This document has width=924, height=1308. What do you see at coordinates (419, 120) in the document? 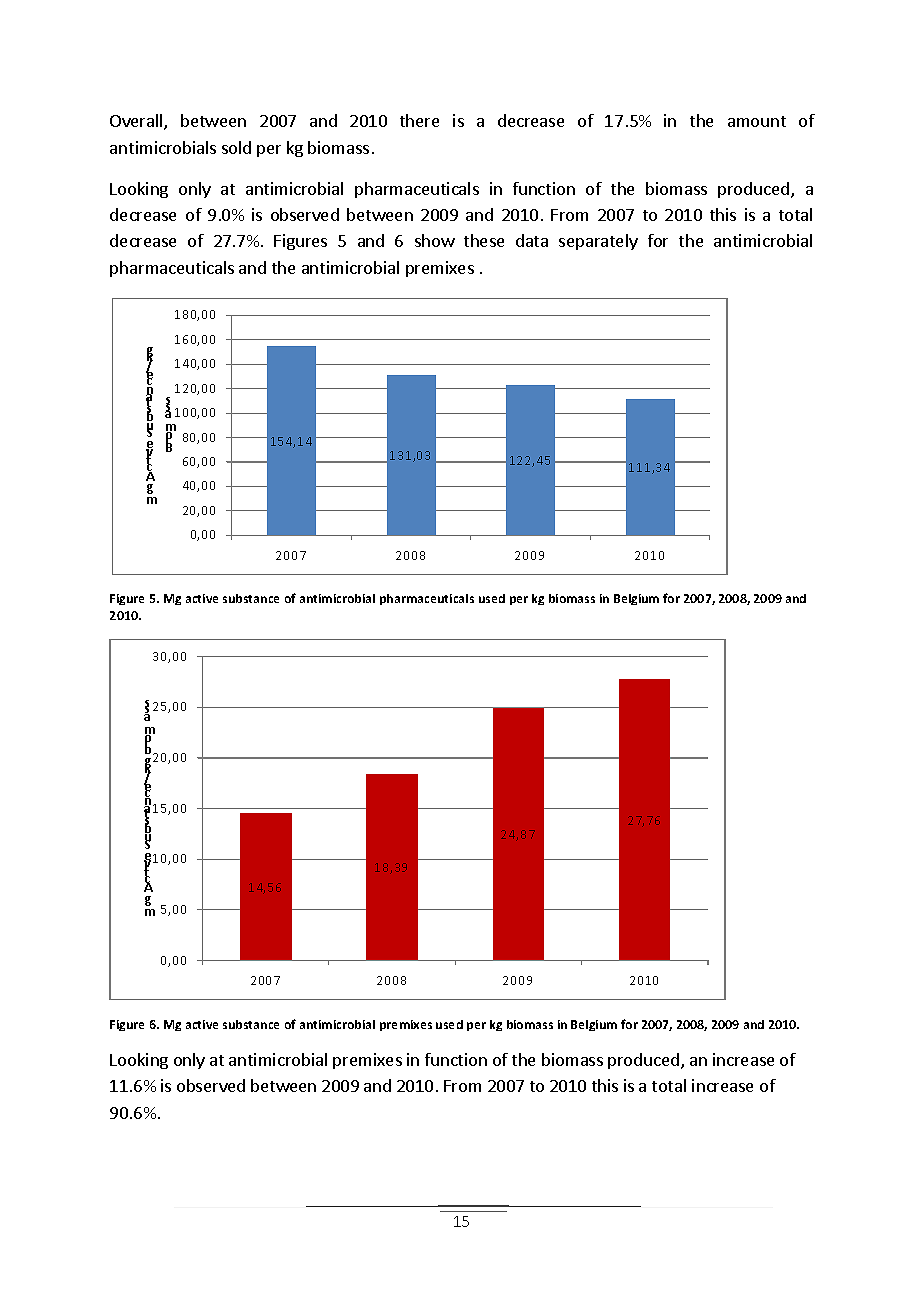
I see `there` at bounding box center [419, 120].
